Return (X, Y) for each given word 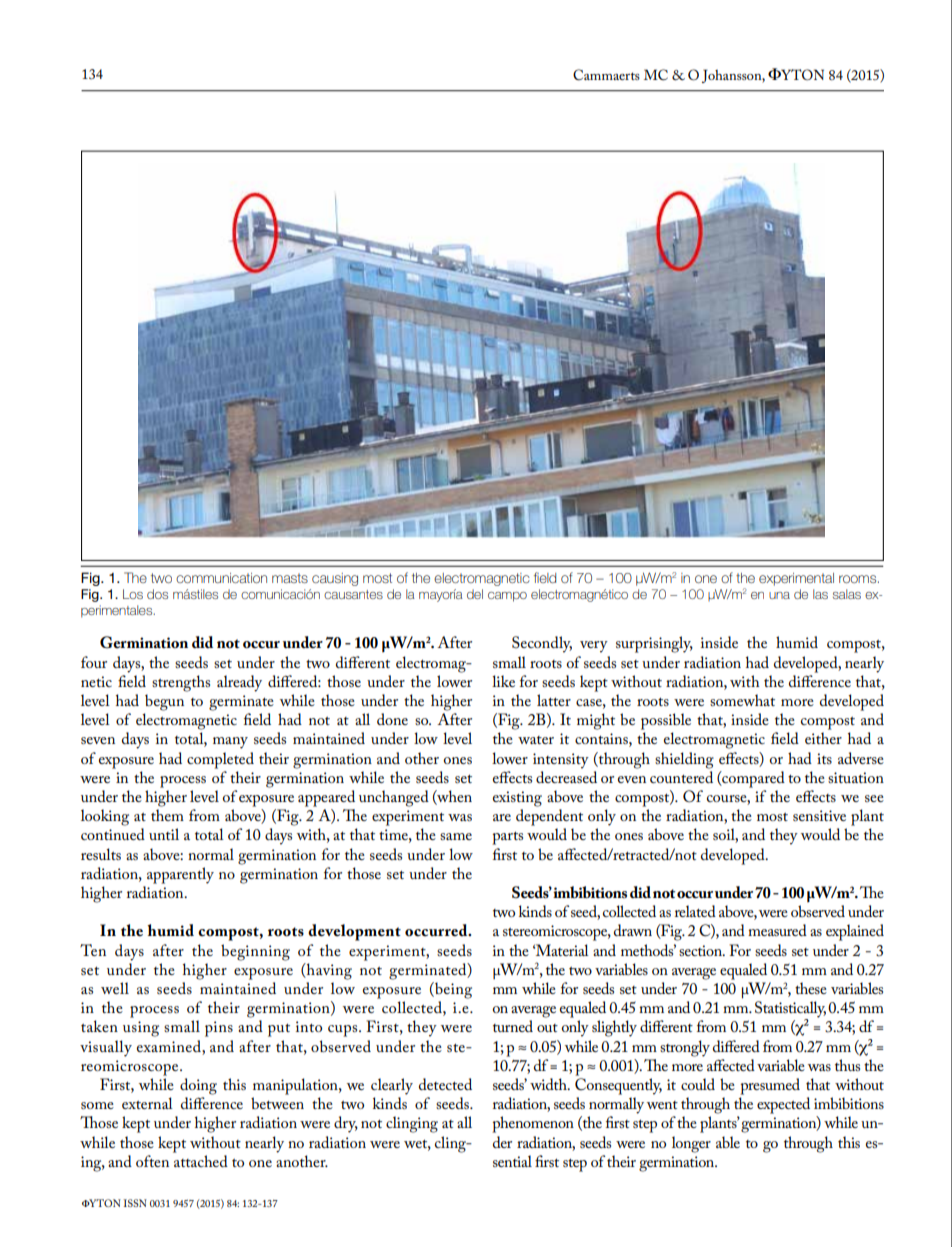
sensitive (819, 815)
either (823, 738)
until (164, 834)
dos (157, 594)
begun (164, 702)
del (475, 594)
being (452, 990)
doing (198, 1086)
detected (445, 1084)
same (456, 836)
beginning (255, 952)
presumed (770, 1086)
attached (201, 1161)
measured (777, 930)
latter (554, 700)
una (779, 595)
